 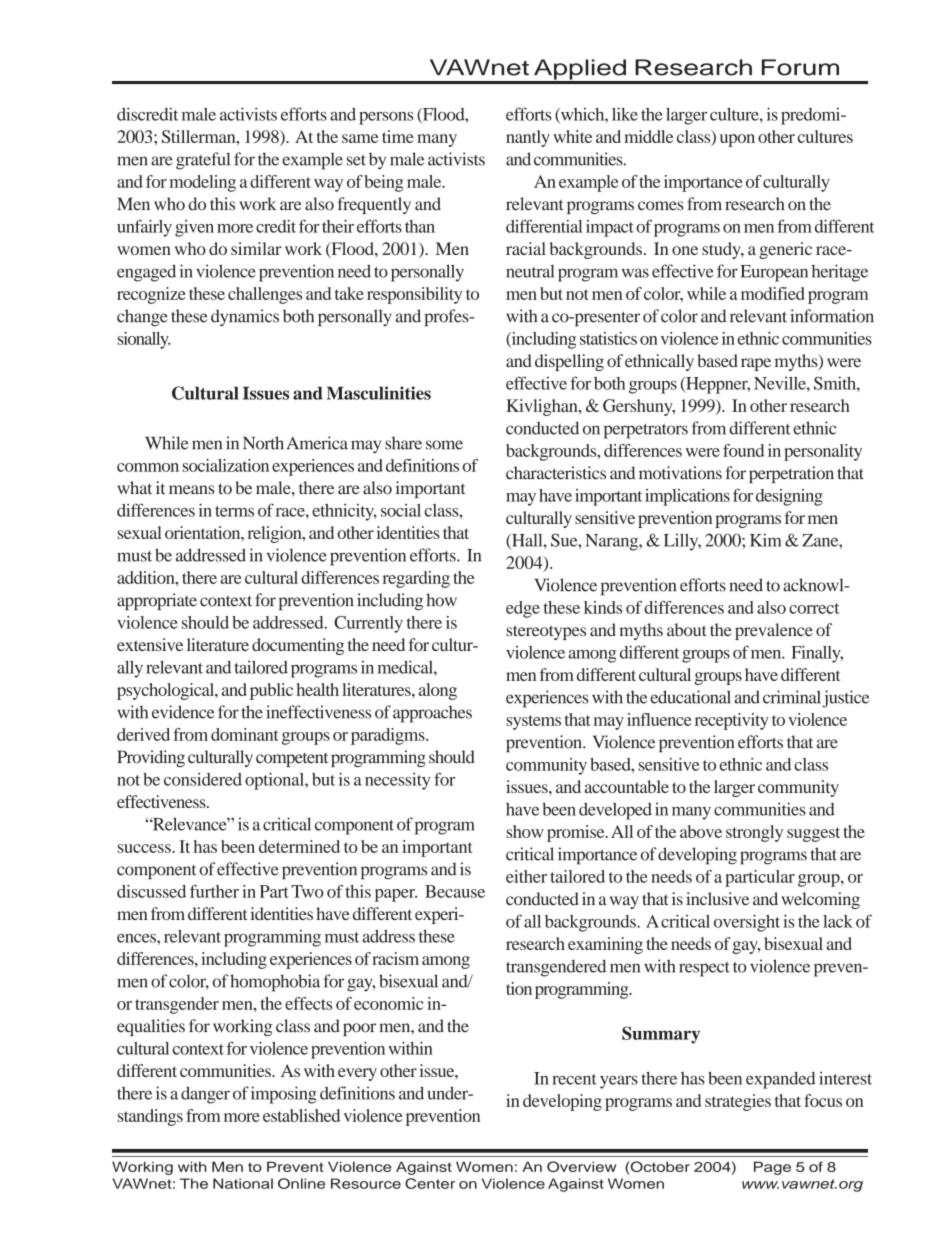 What do you see at coordinates (743, 450) in the screenshot?
I see `found` at bounding box center [743, 450].
